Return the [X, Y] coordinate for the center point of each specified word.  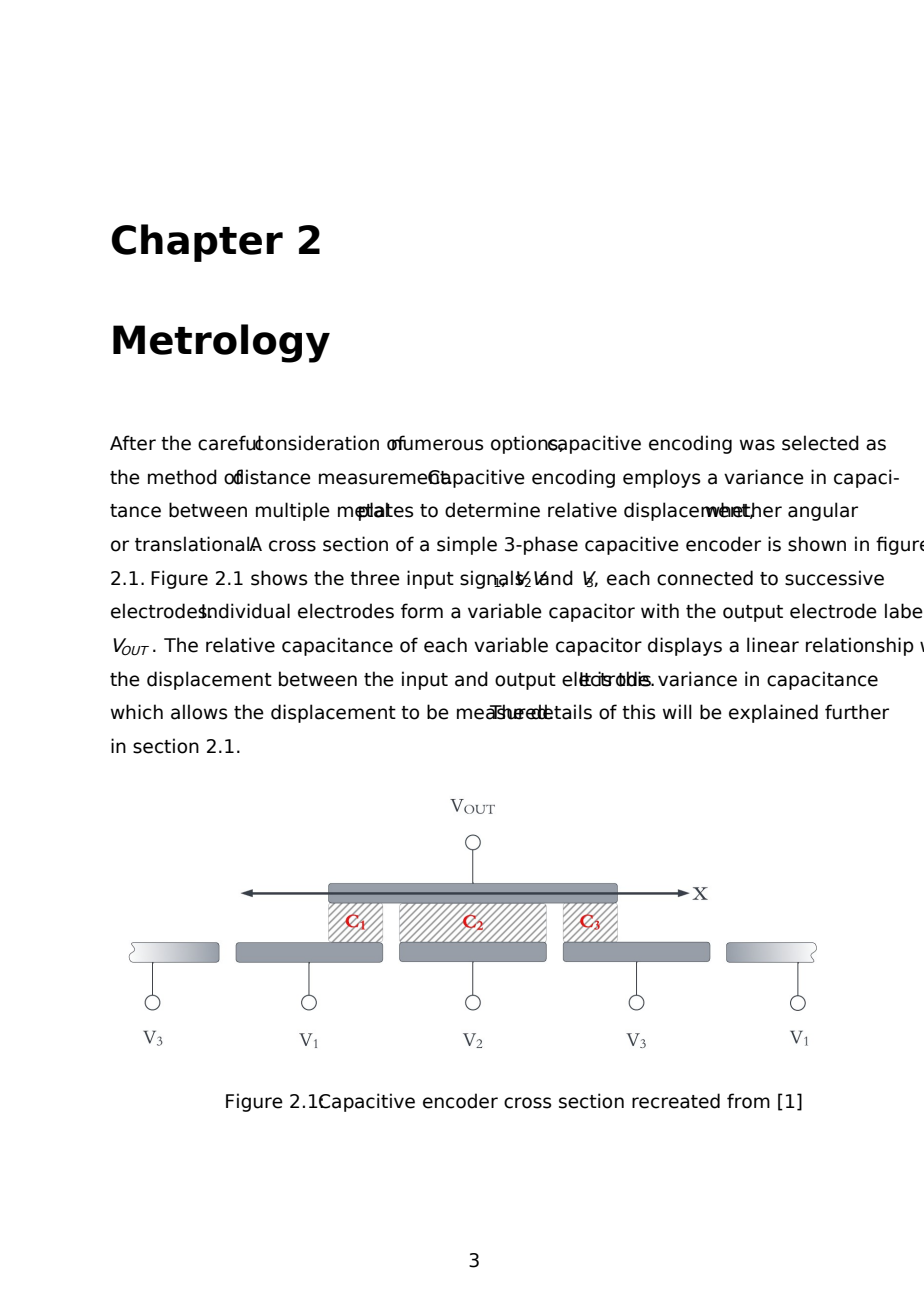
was [757, 445]
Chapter [197, 243]
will [677, 711]
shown [817, 544]
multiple [293, 511]
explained [773, 713]
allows [199, 712]
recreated [676, 1101]
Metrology [221, 343]
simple [467, 545]
